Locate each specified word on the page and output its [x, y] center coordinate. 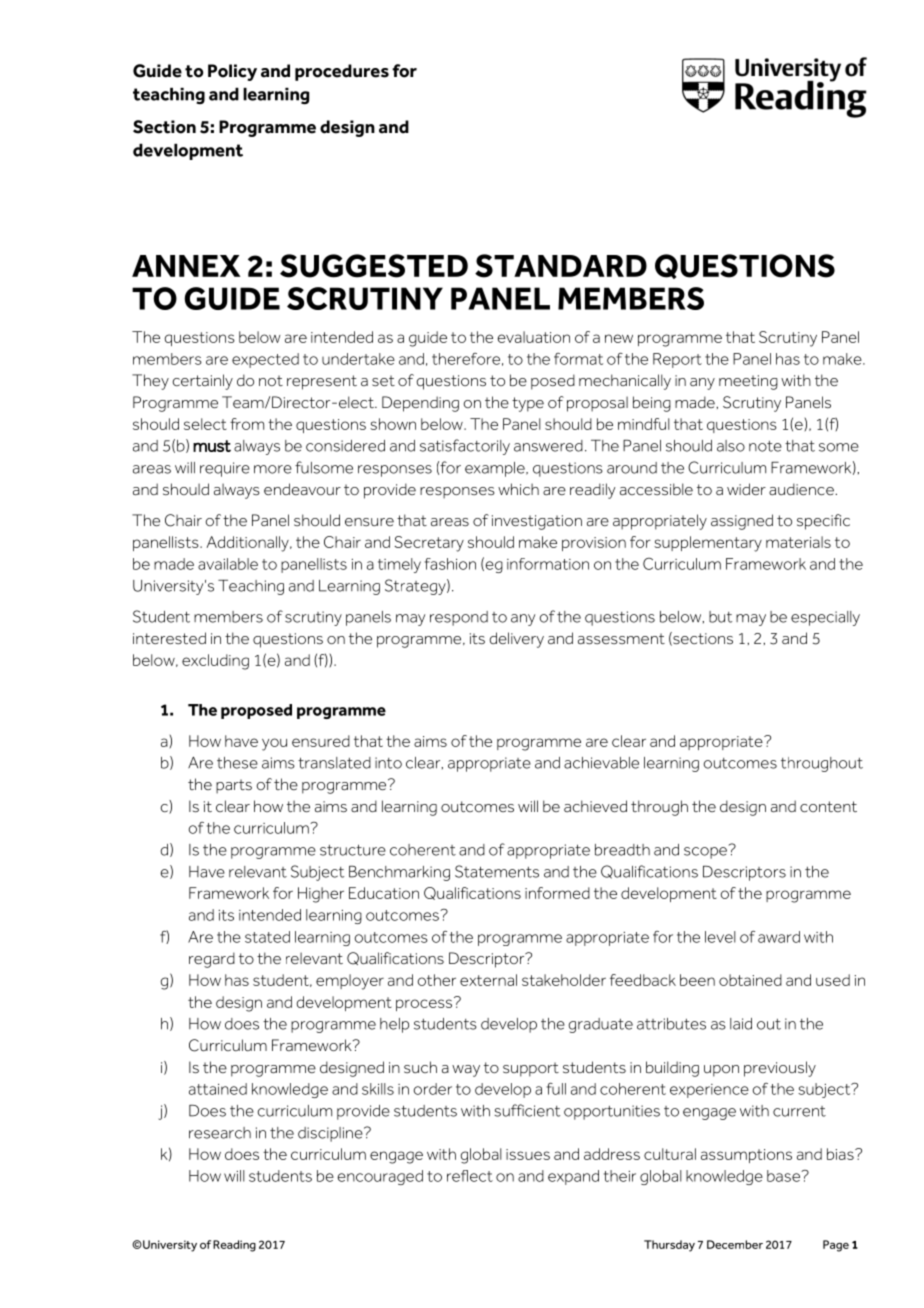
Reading [234, 1246]
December [735, 1244]
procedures [342, 72]
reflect [470, 1176]
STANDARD [561, 266]
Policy [232, 72]
